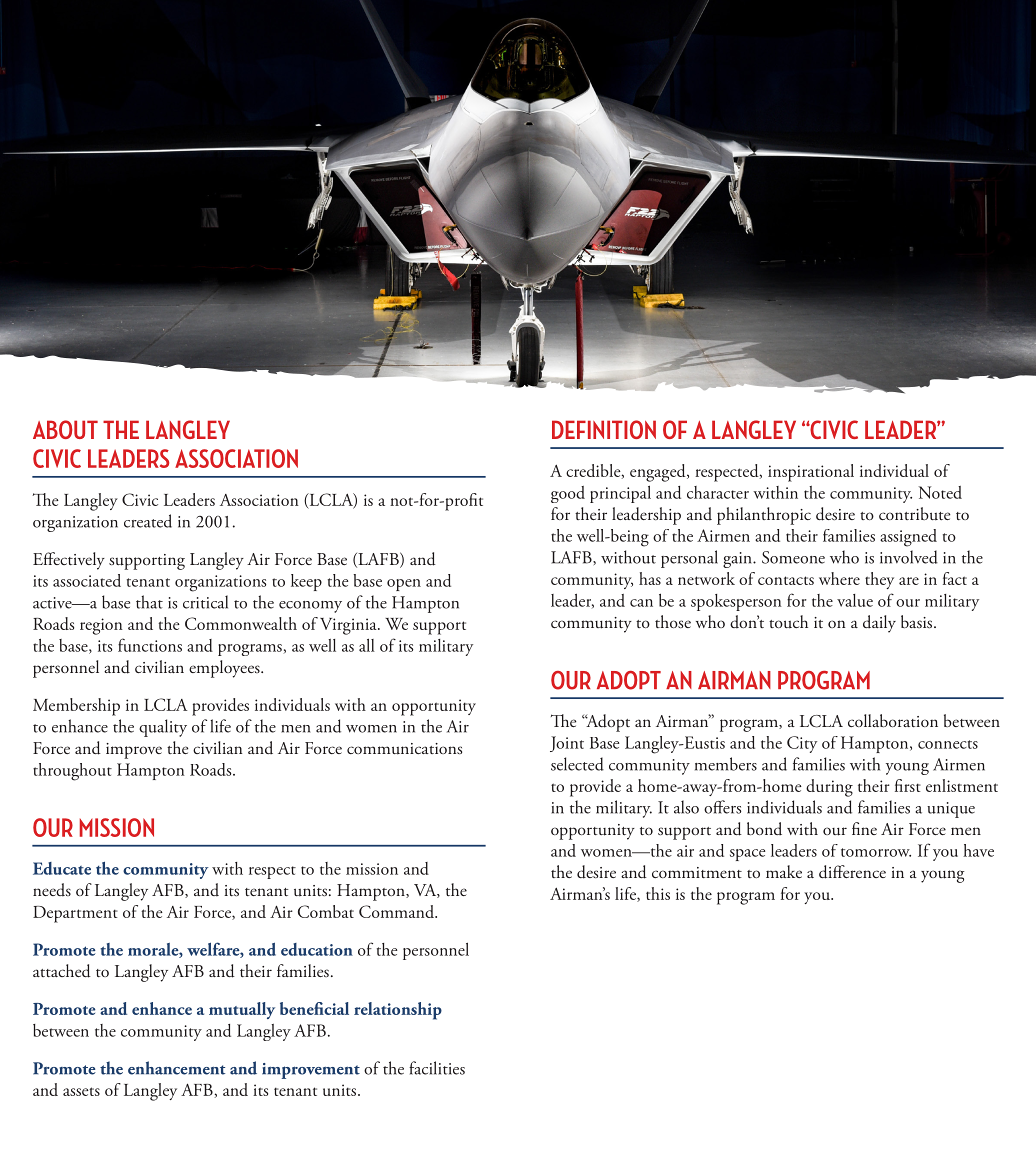 This screenshot has height=1166, width=1036. Describe the element at coordinates (65, 429) in the screenshot. I see `ABOUT` at that location.
